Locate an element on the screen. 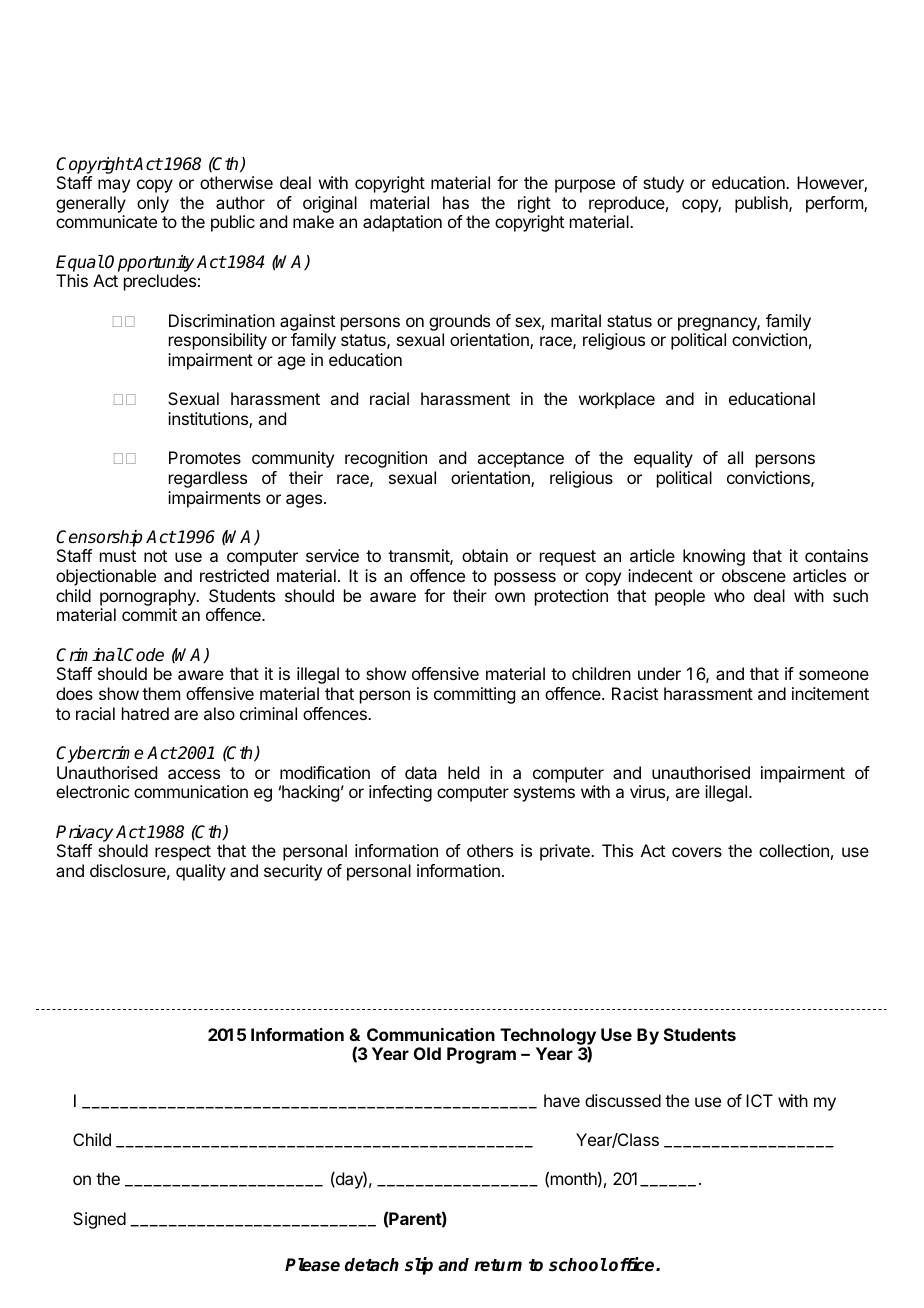 This screenshot has height=1308, width=924. incitement is located at coordinates (830, 693).
